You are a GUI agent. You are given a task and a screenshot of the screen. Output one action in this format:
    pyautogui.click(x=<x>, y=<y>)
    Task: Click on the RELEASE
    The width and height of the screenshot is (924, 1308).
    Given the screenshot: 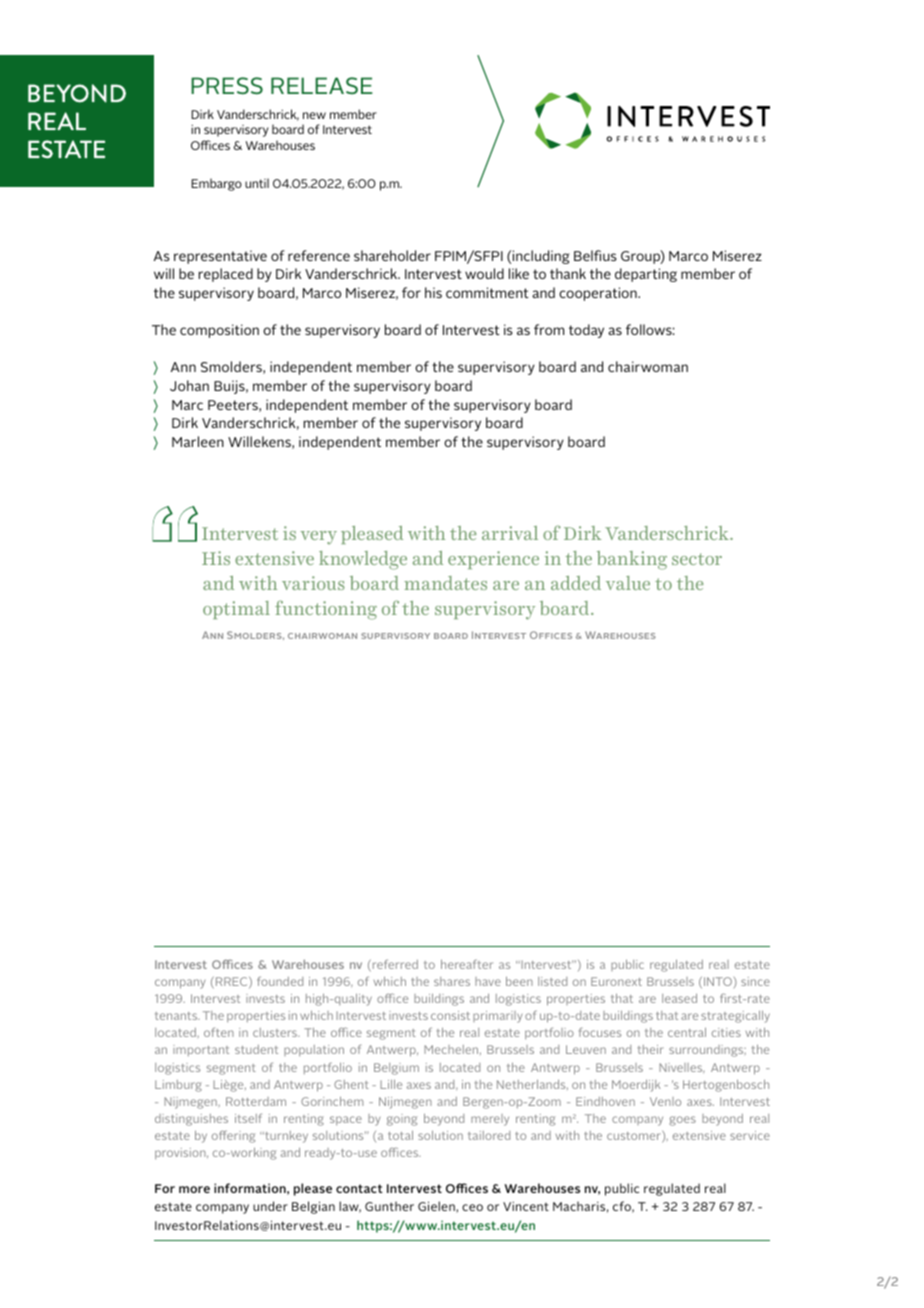 What is the action you would take?
    pyautogui.click(x=322, y=85)
